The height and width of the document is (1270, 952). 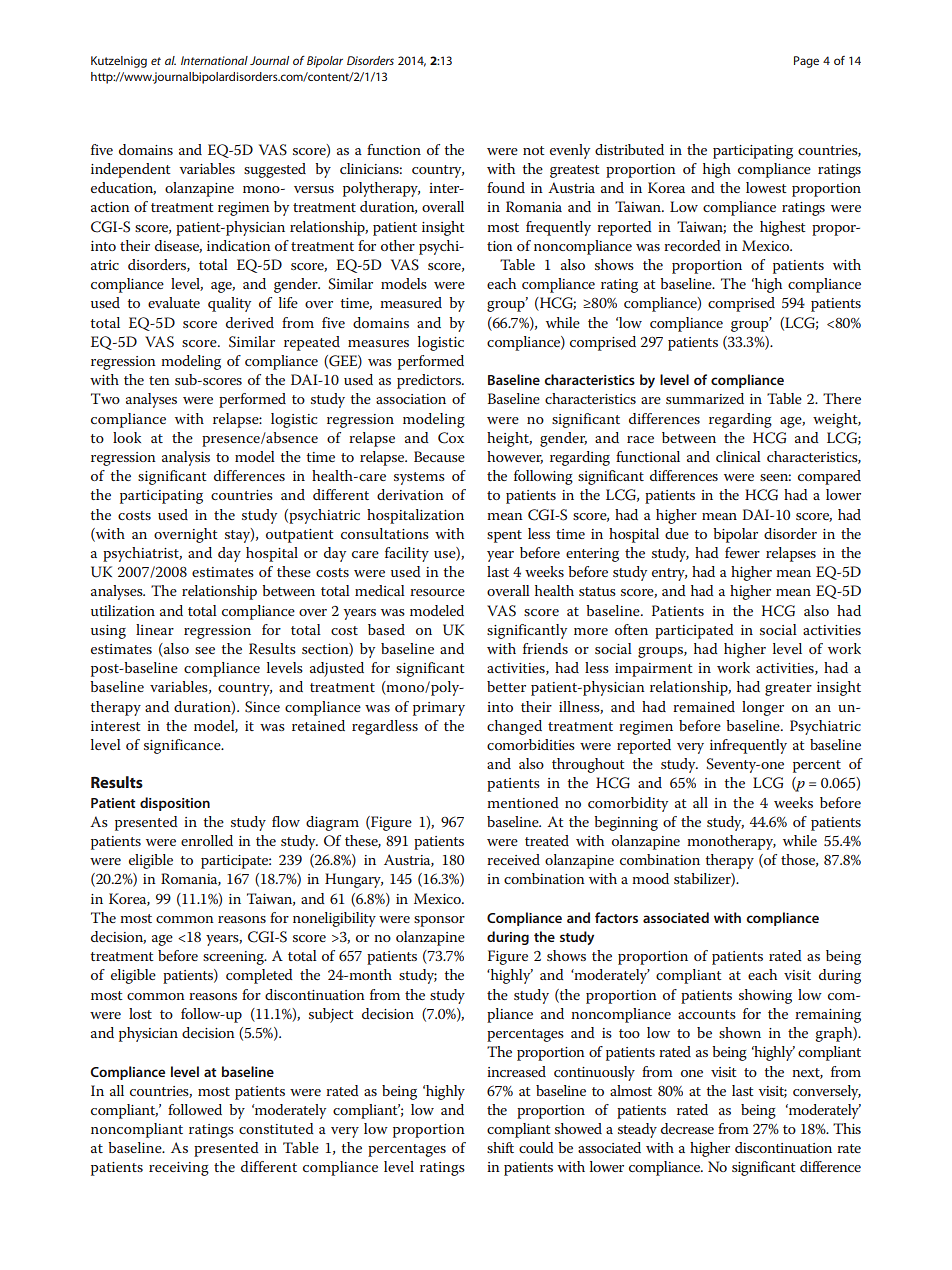 I want to click on predictors, so click(x=430, y=381).
